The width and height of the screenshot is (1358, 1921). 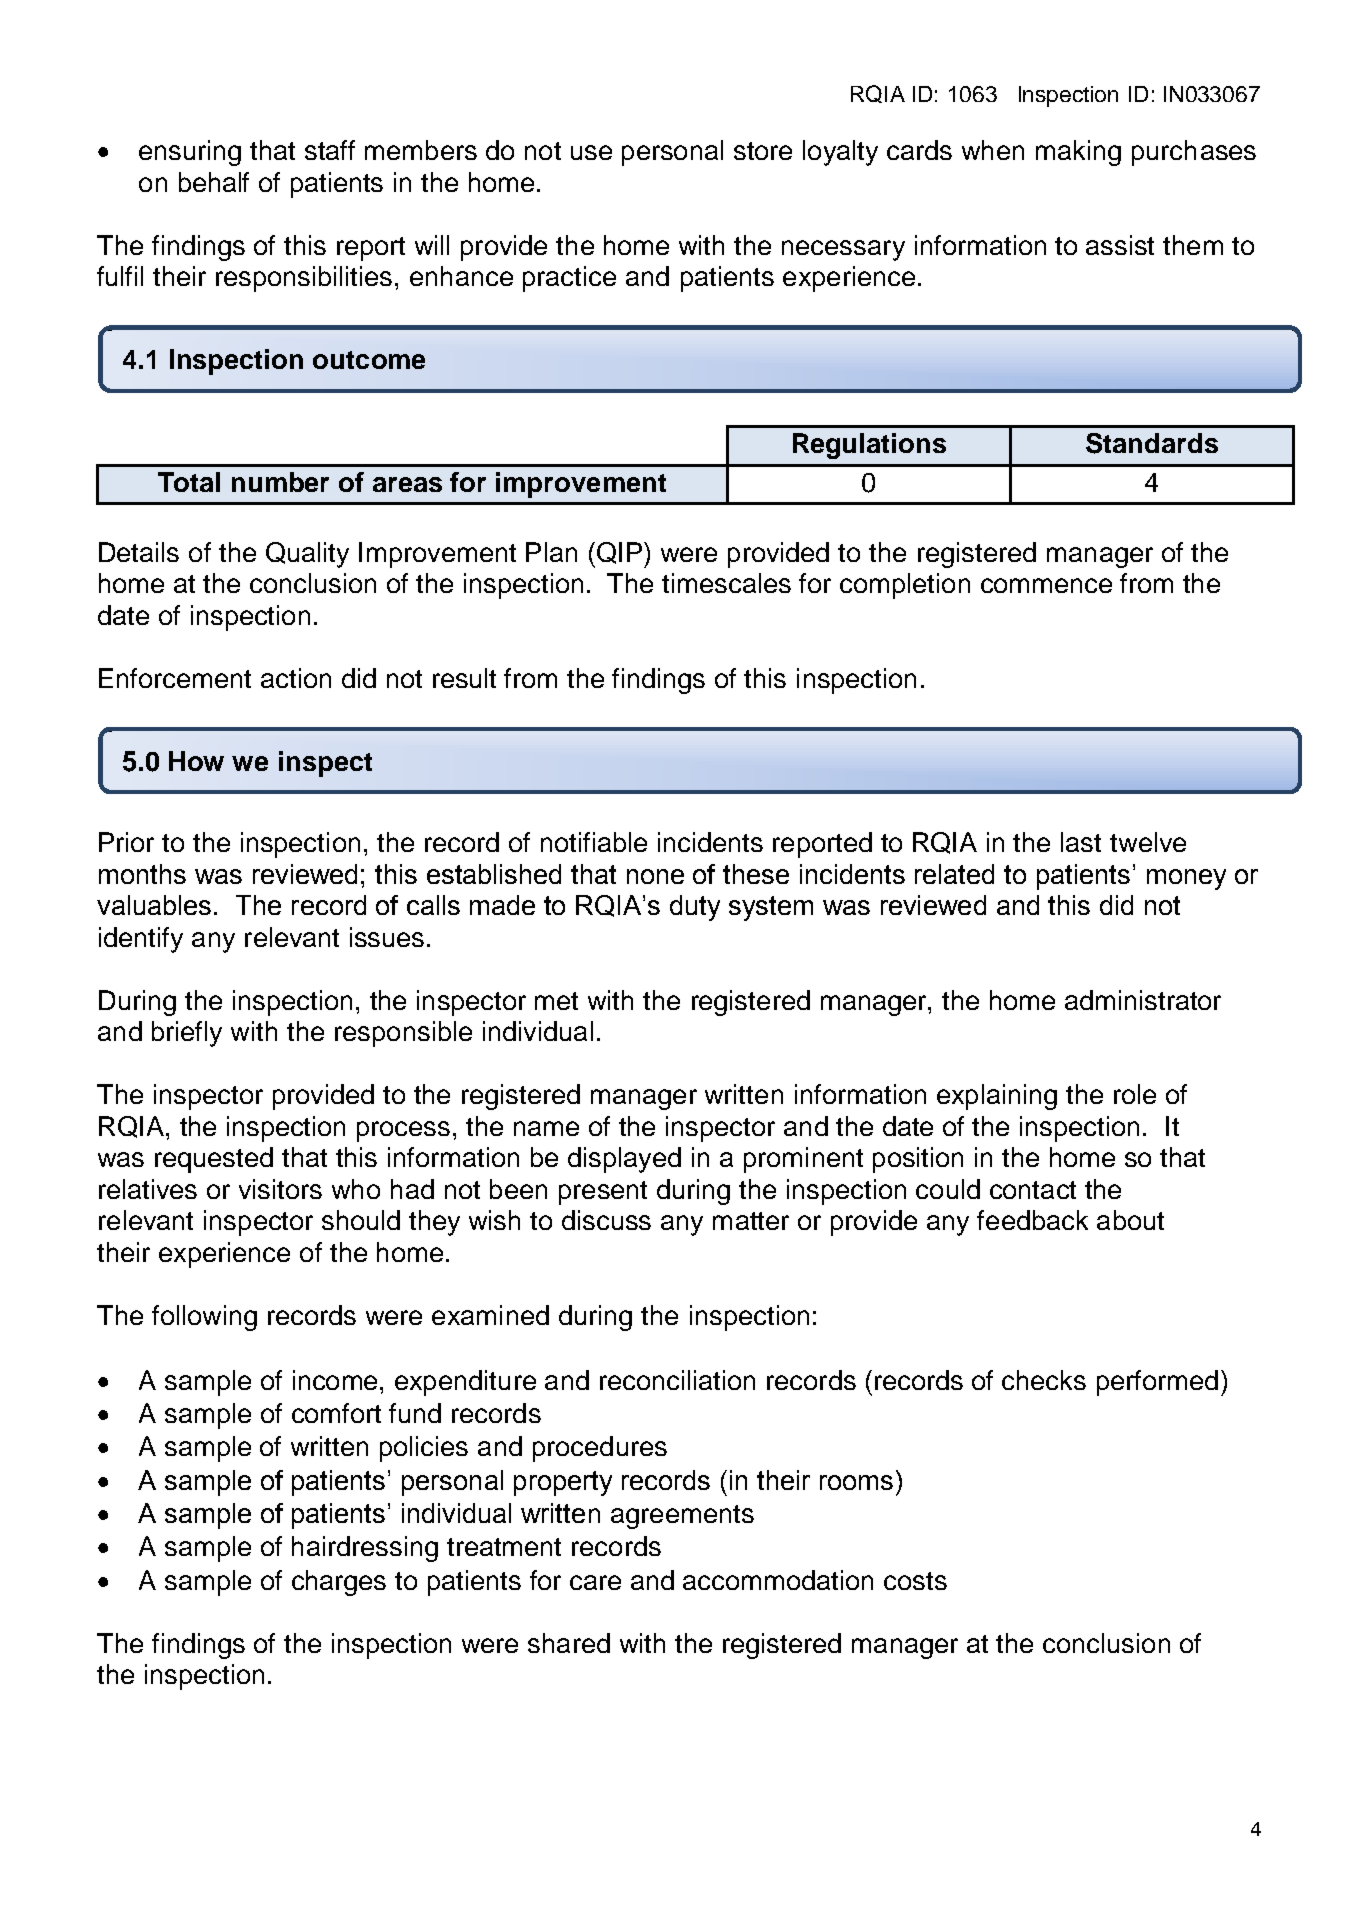 I want to click on visitors, so click(x=280, y=1189).
